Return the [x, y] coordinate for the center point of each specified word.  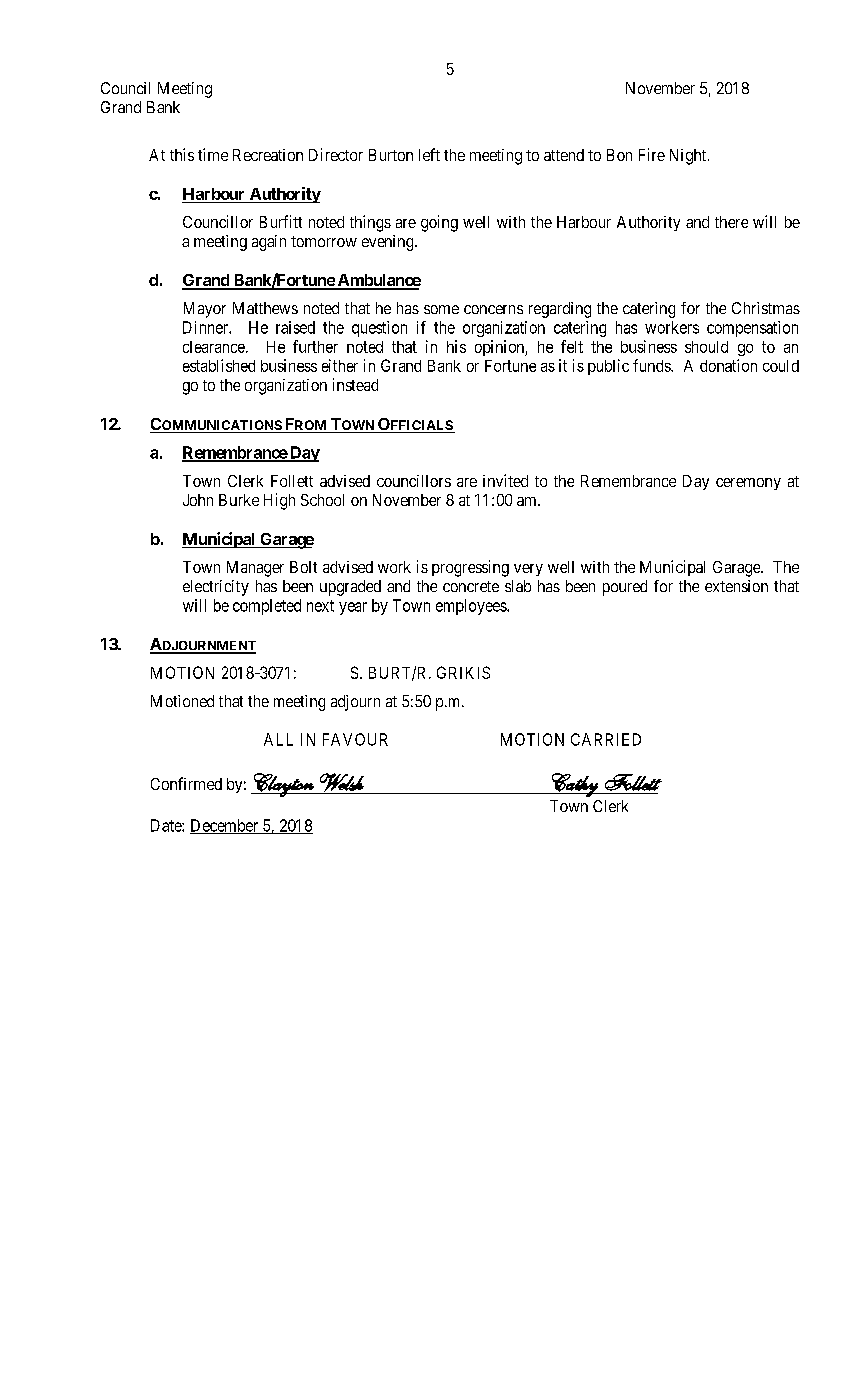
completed [267, 607]
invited [505, 480]
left [429, 154]
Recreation [268, 155]
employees [472, 607]
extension [736, 586]
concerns [493, 309]
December [225, 826]
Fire [652, 154]
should [706, 347]
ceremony [748, 484]
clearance [215, 347]
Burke [239, 500]
